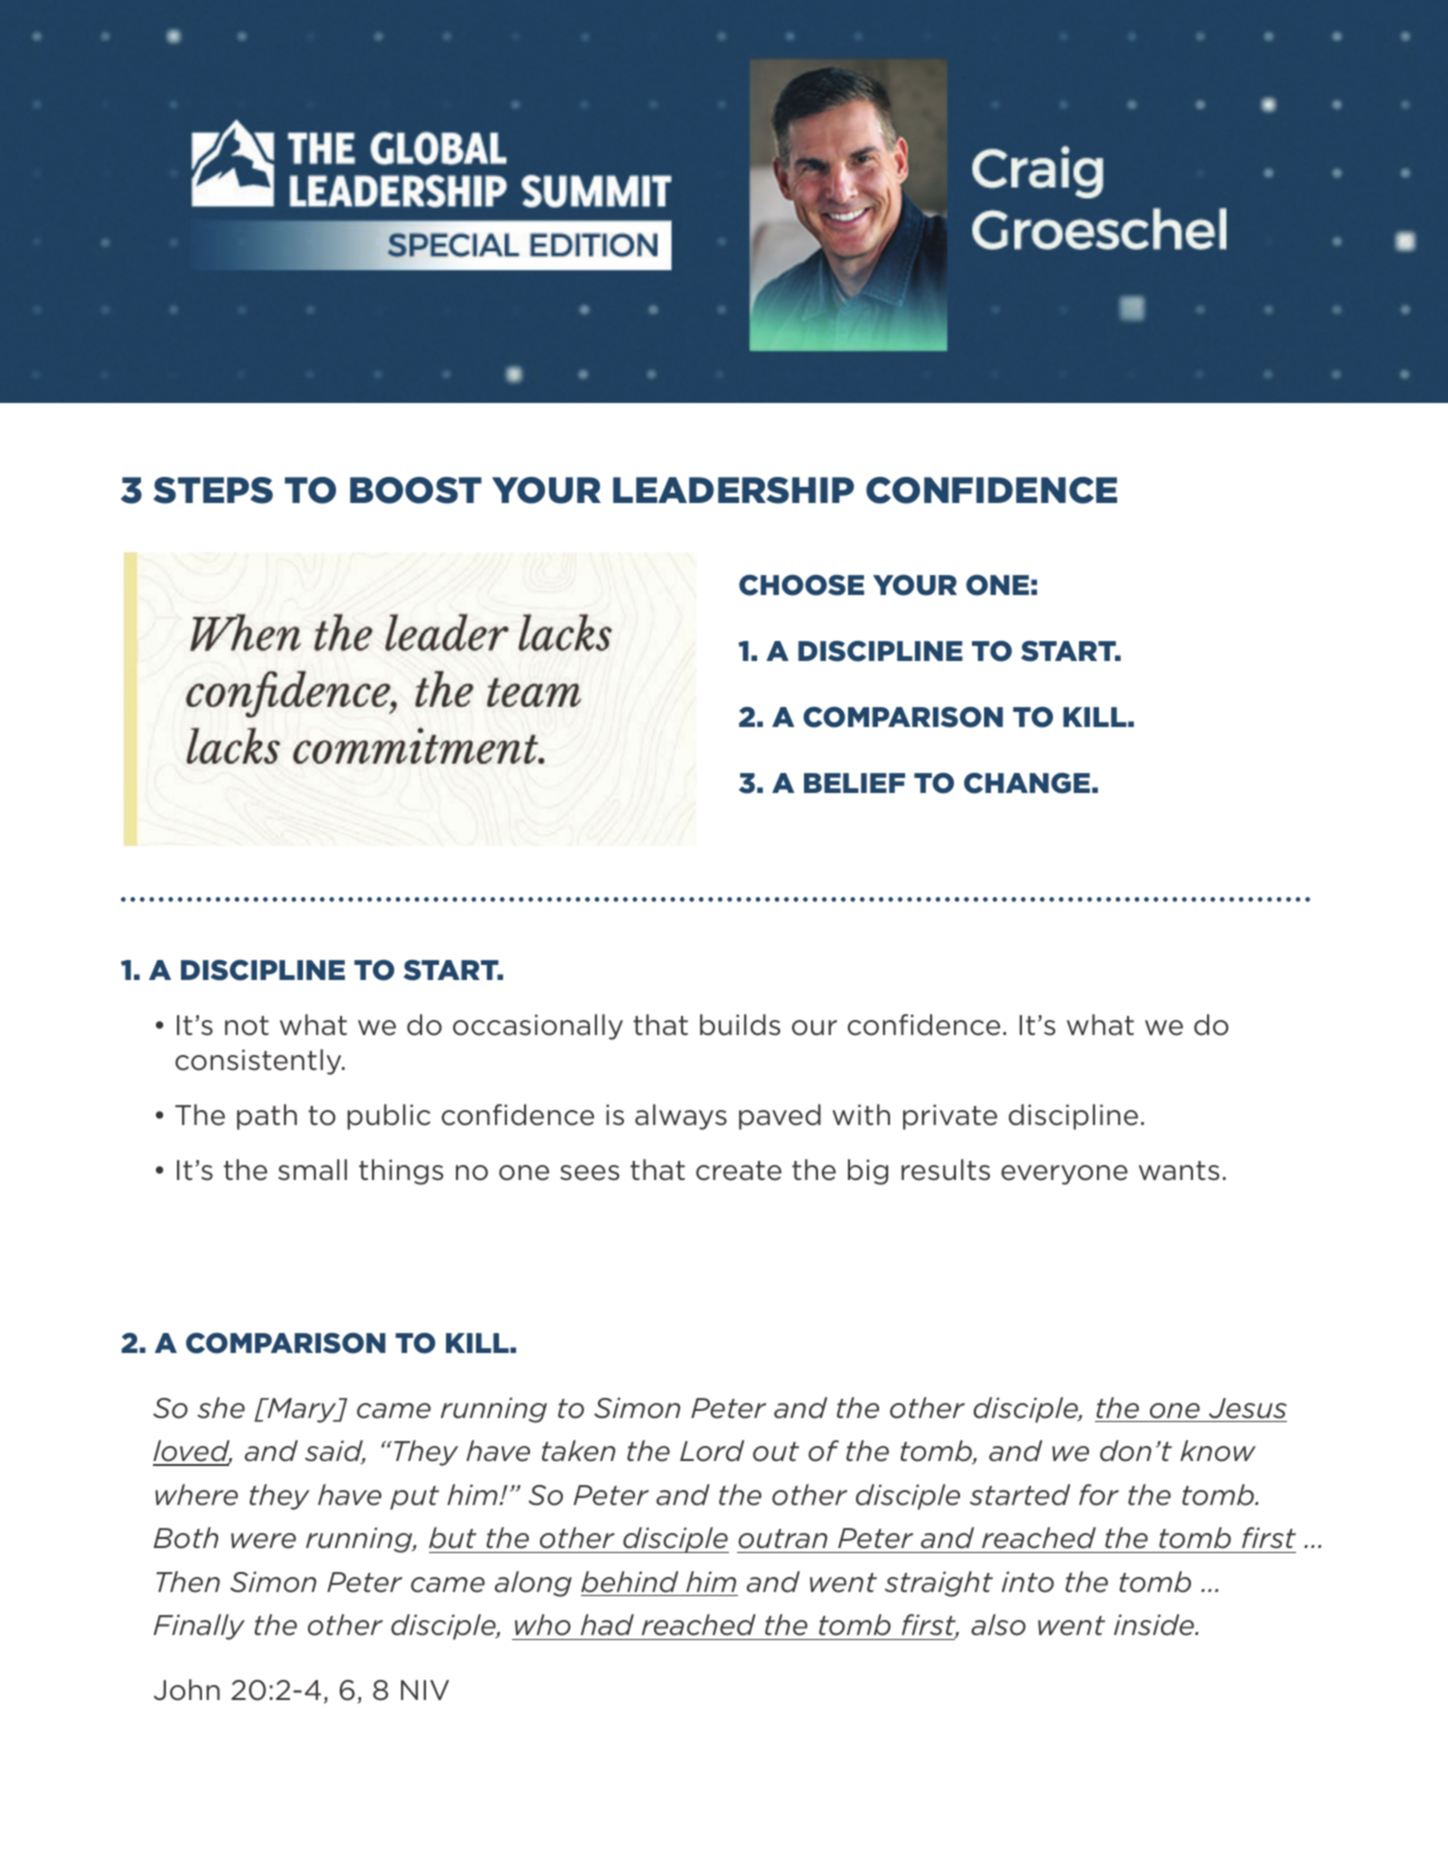  Describe the element at coordinates (213, 490) in the screenshot. I see `STEPS` at that location.
